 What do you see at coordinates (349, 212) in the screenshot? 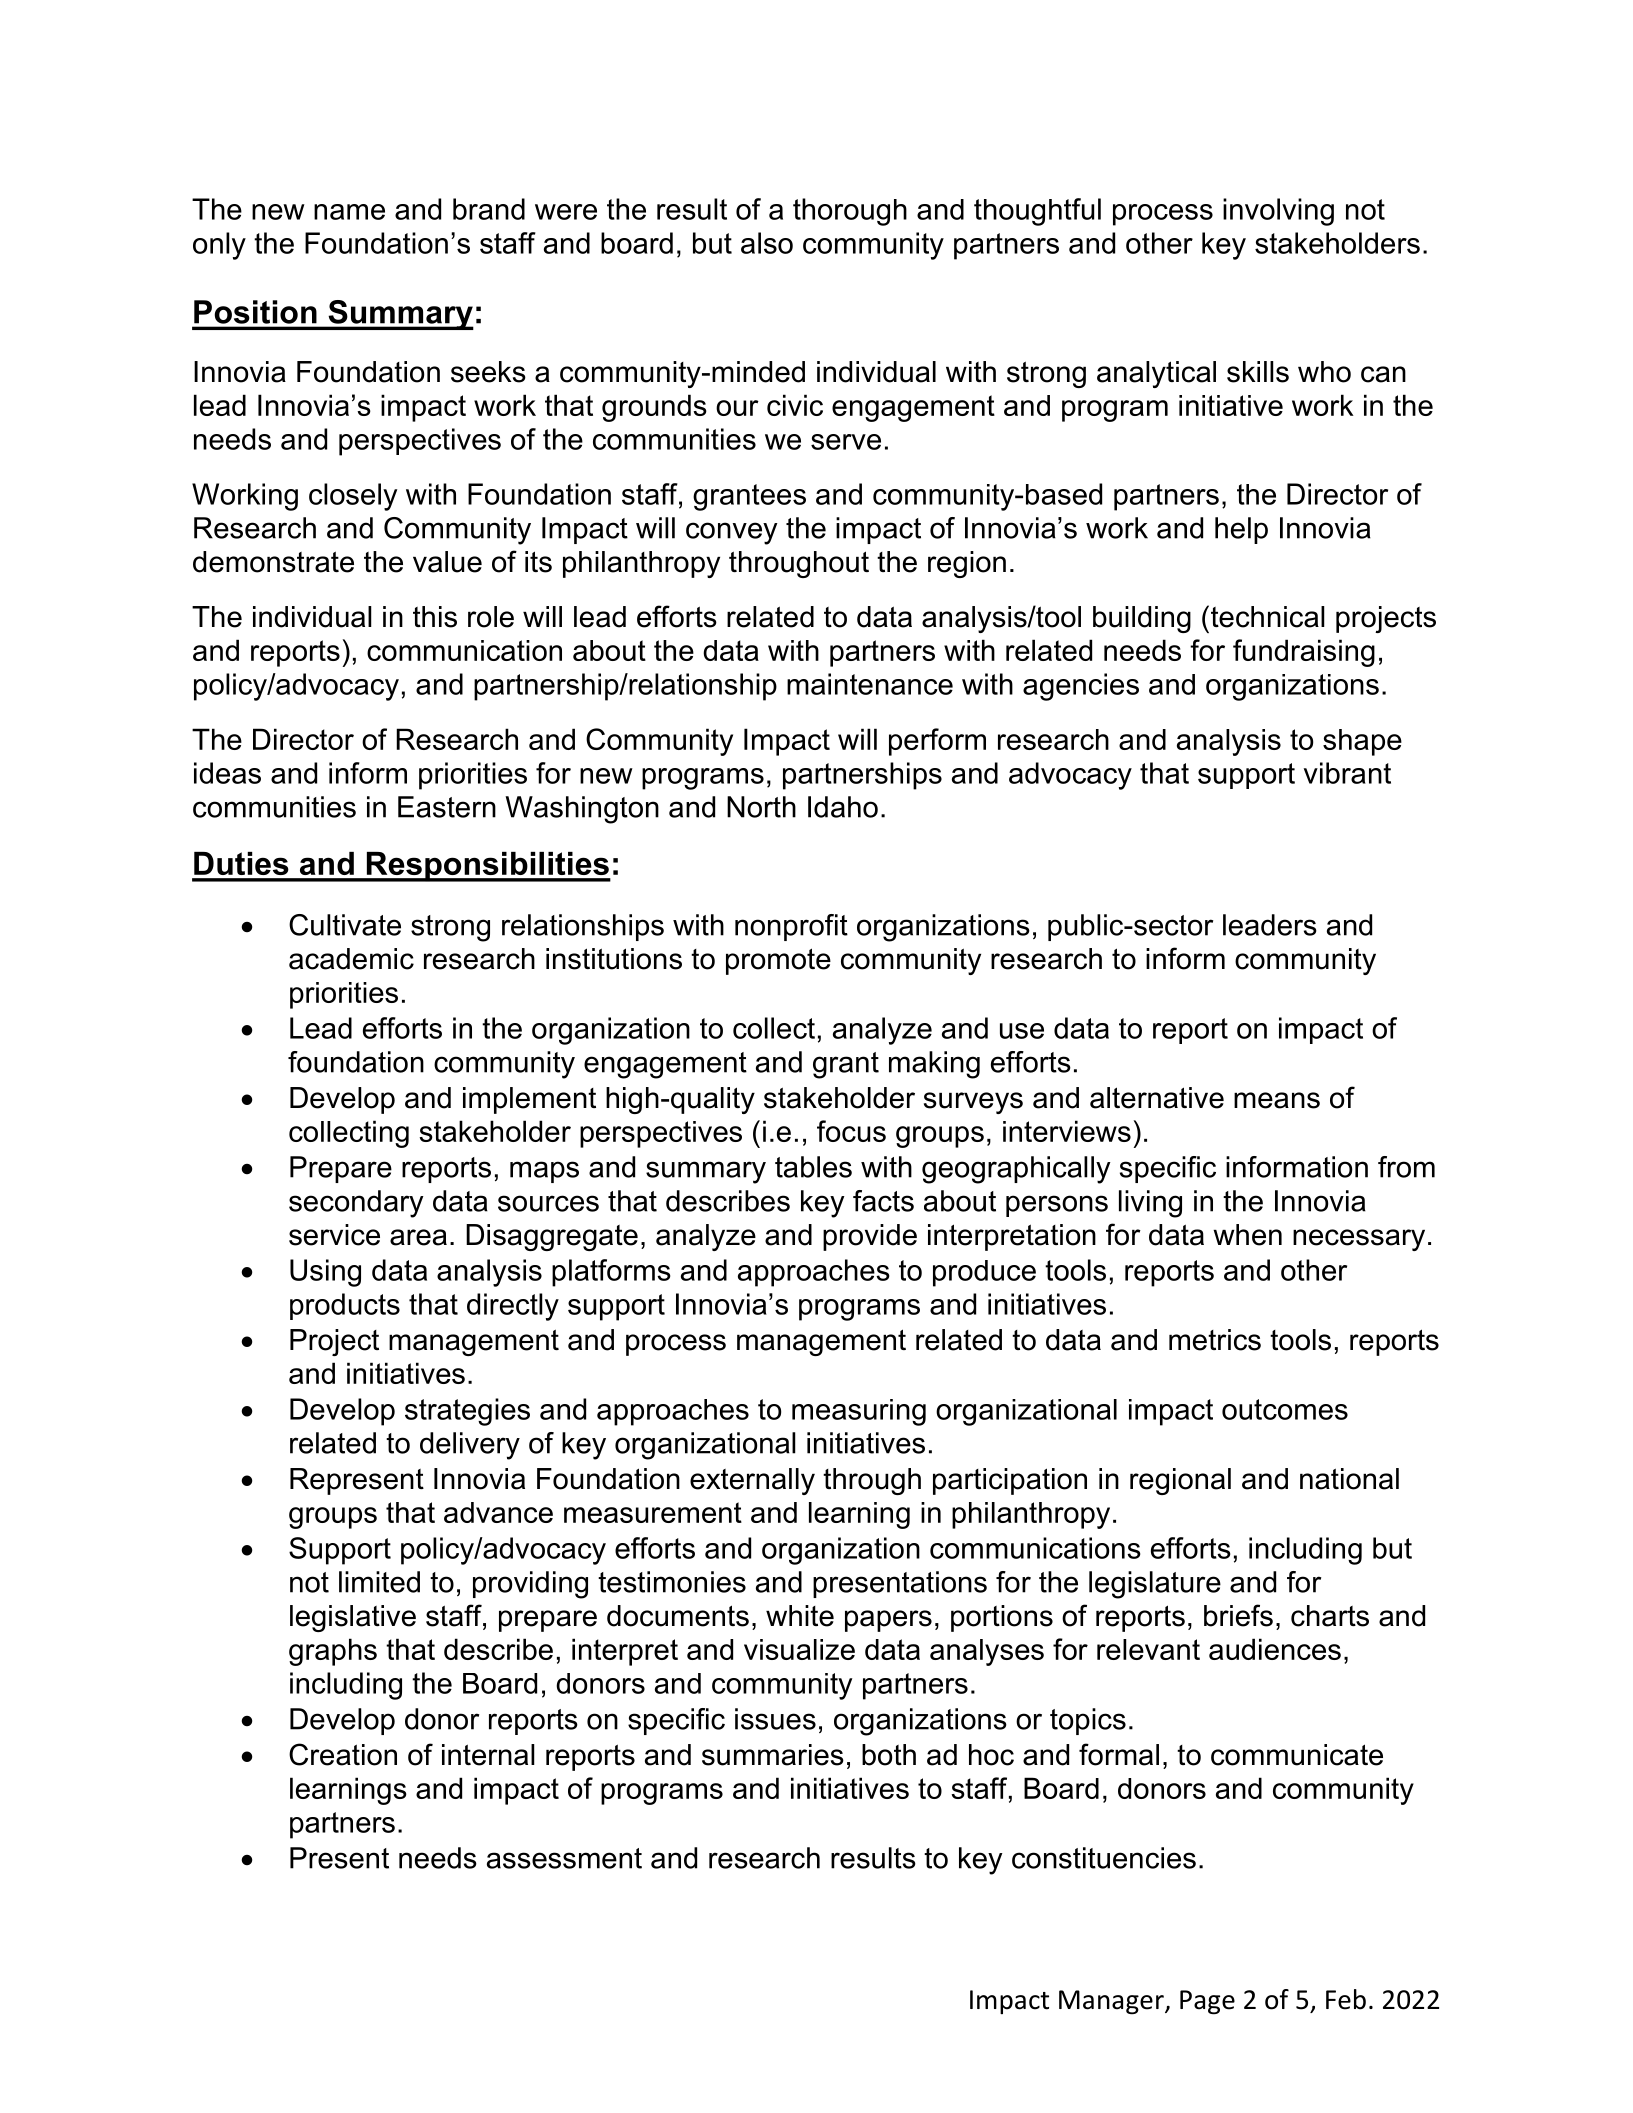
I see `name` at bounding box center [349, 212].
